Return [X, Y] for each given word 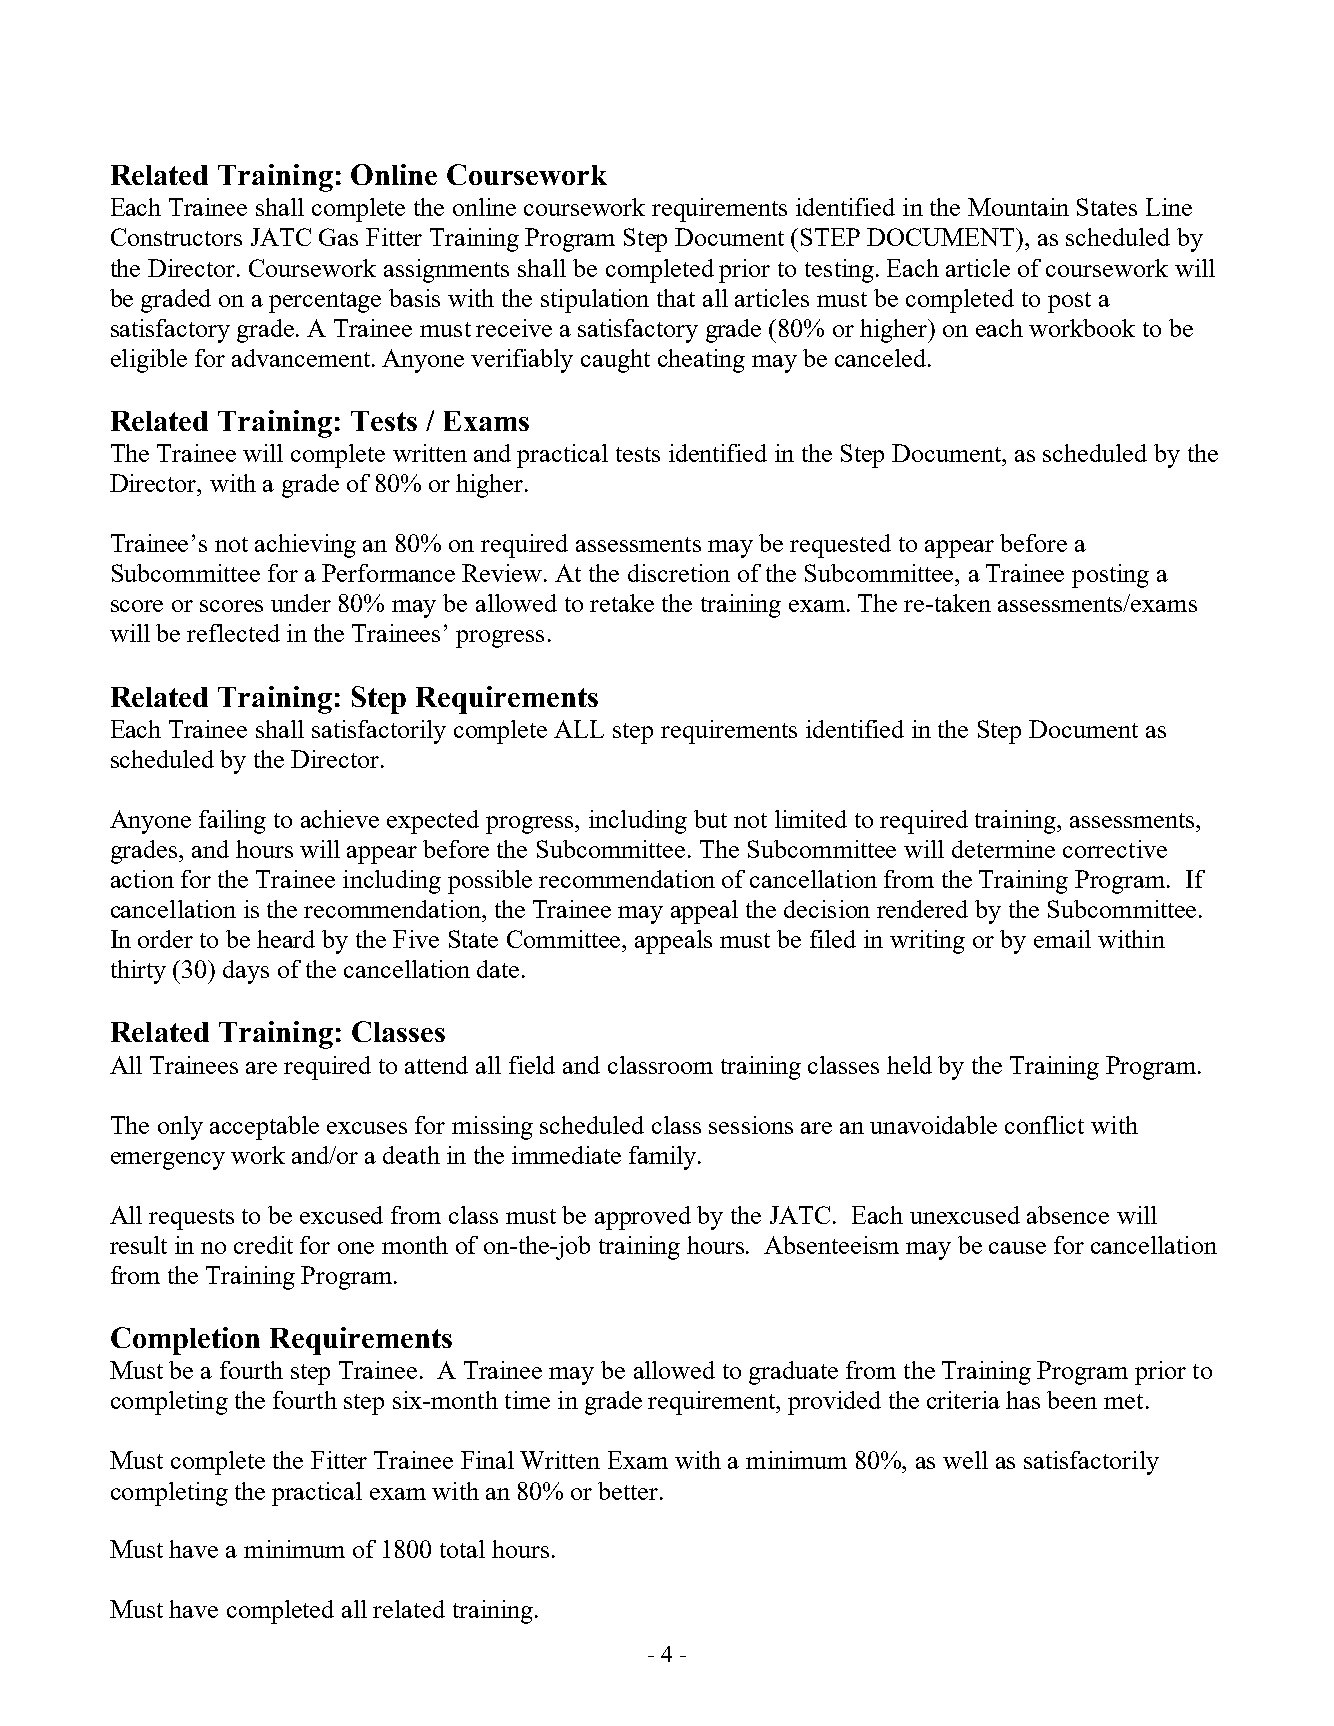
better [629, 1491]
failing [232, 822]
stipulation [595, 301]
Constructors [176, 237]
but [710, 819]
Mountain [1018, 207]
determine [1003, 849]
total [462, 1549]
